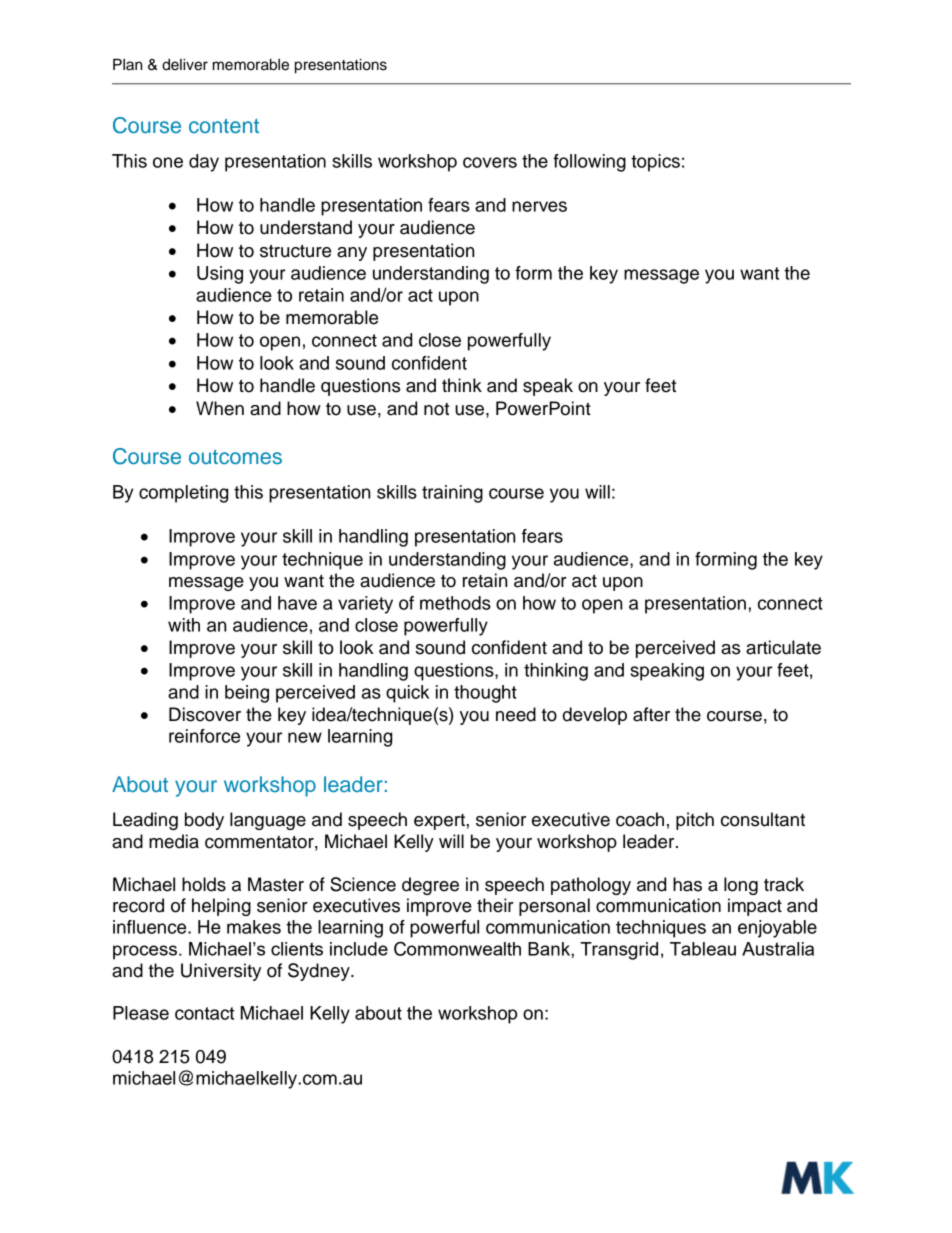 The image size is (952, 1233). I want to click on pitch, so click(695, 821).
